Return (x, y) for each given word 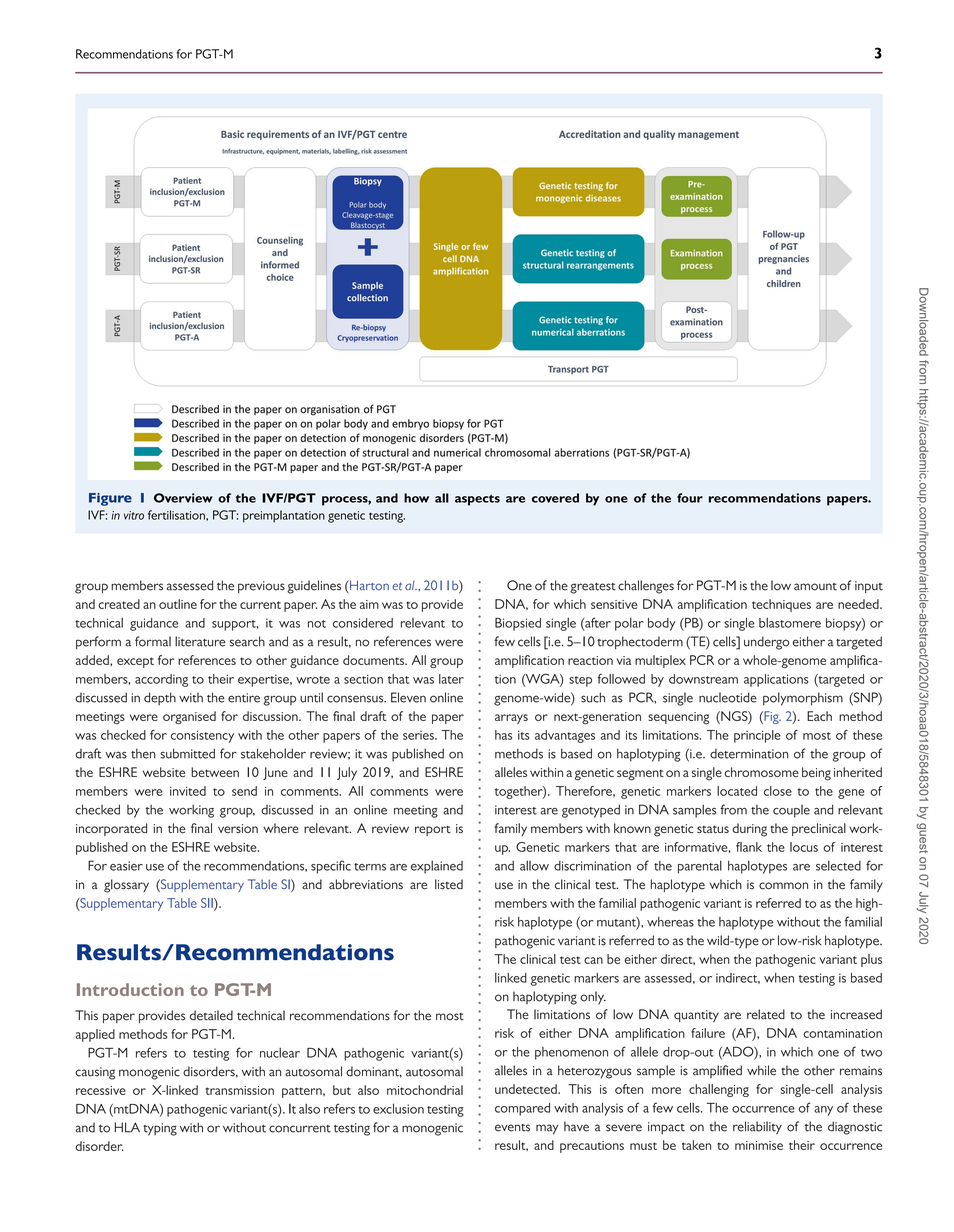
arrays (511, 719)
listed (449, 884)
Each (819, 716)
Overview (183, 498)
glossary (126, 886)
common (783, 886)
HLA (127, 1127)
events (512, 1128)
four (690, 498)
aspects (477, 500)
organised (189, 717)
